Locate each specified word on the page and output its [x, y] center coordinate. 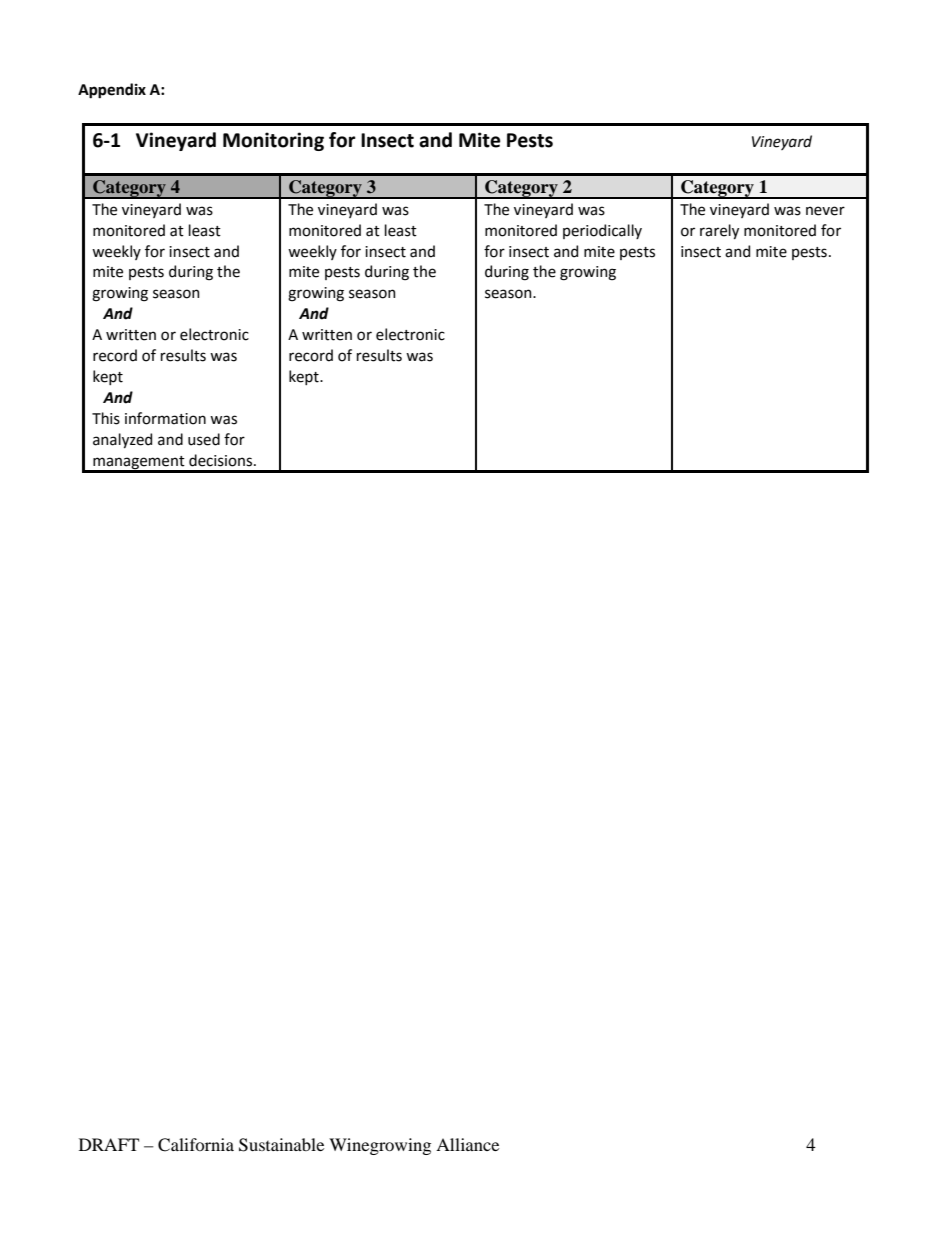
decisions [220, 460]
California [196, 1145]
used [204, 439]
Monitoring [273, 141]
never [825, 211]
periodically [602, 231]
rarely [719, 231]
